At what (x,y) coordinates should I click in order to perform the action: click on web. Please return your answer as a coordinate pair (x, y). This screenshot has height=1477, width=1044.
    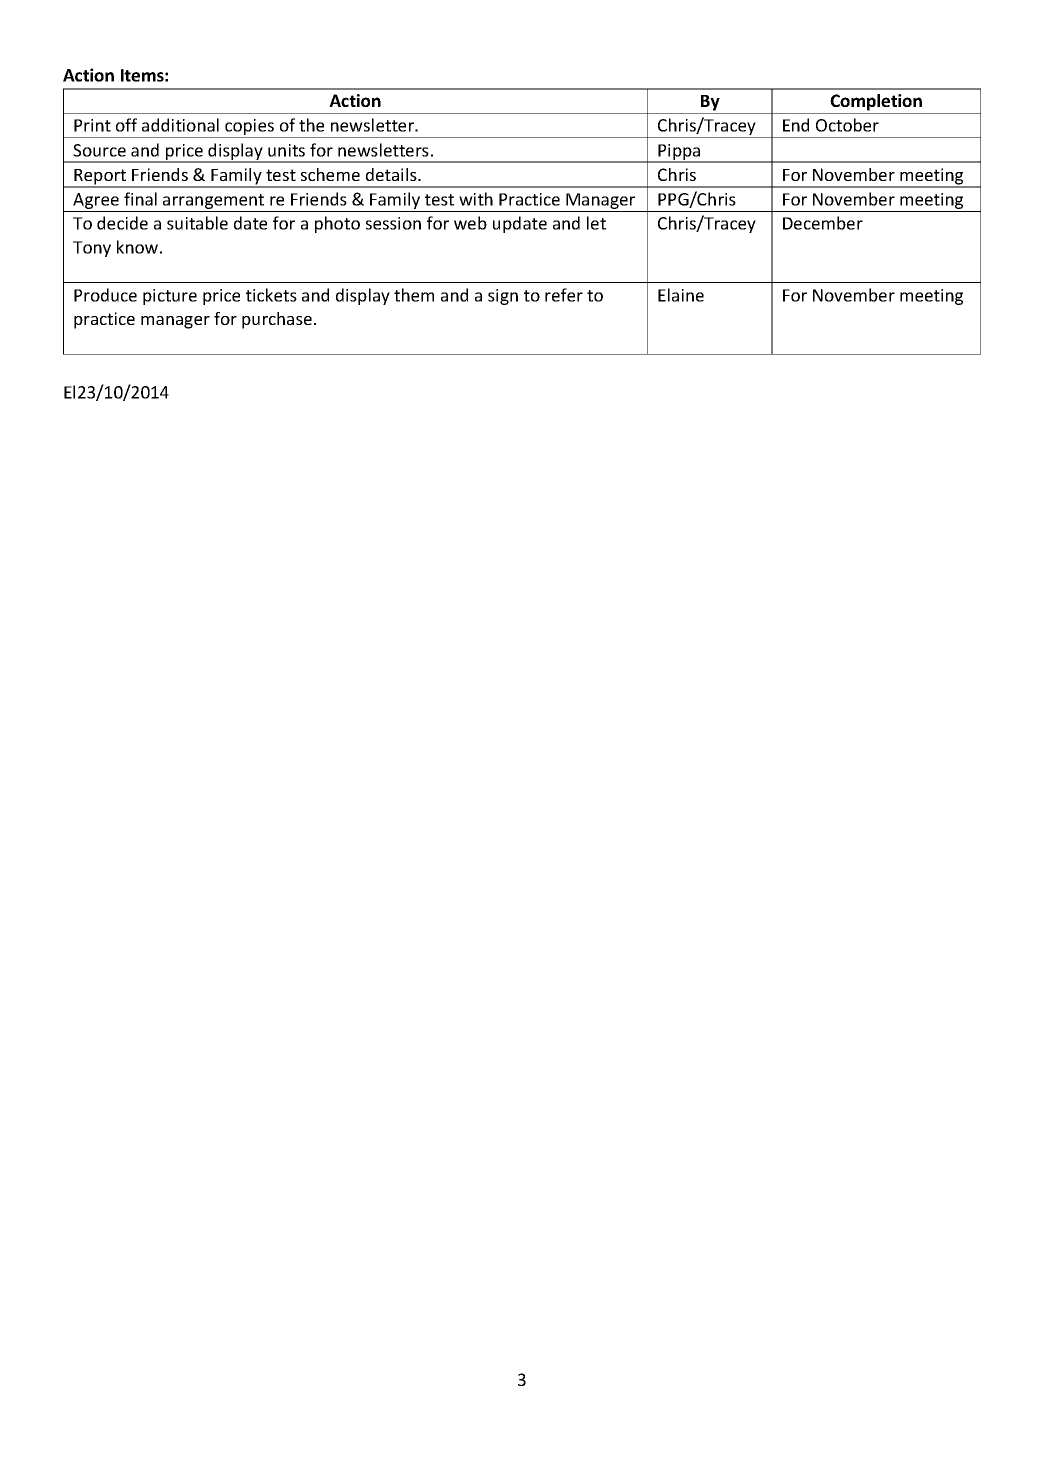
    Looking at the image, I should click on (470, 223).
